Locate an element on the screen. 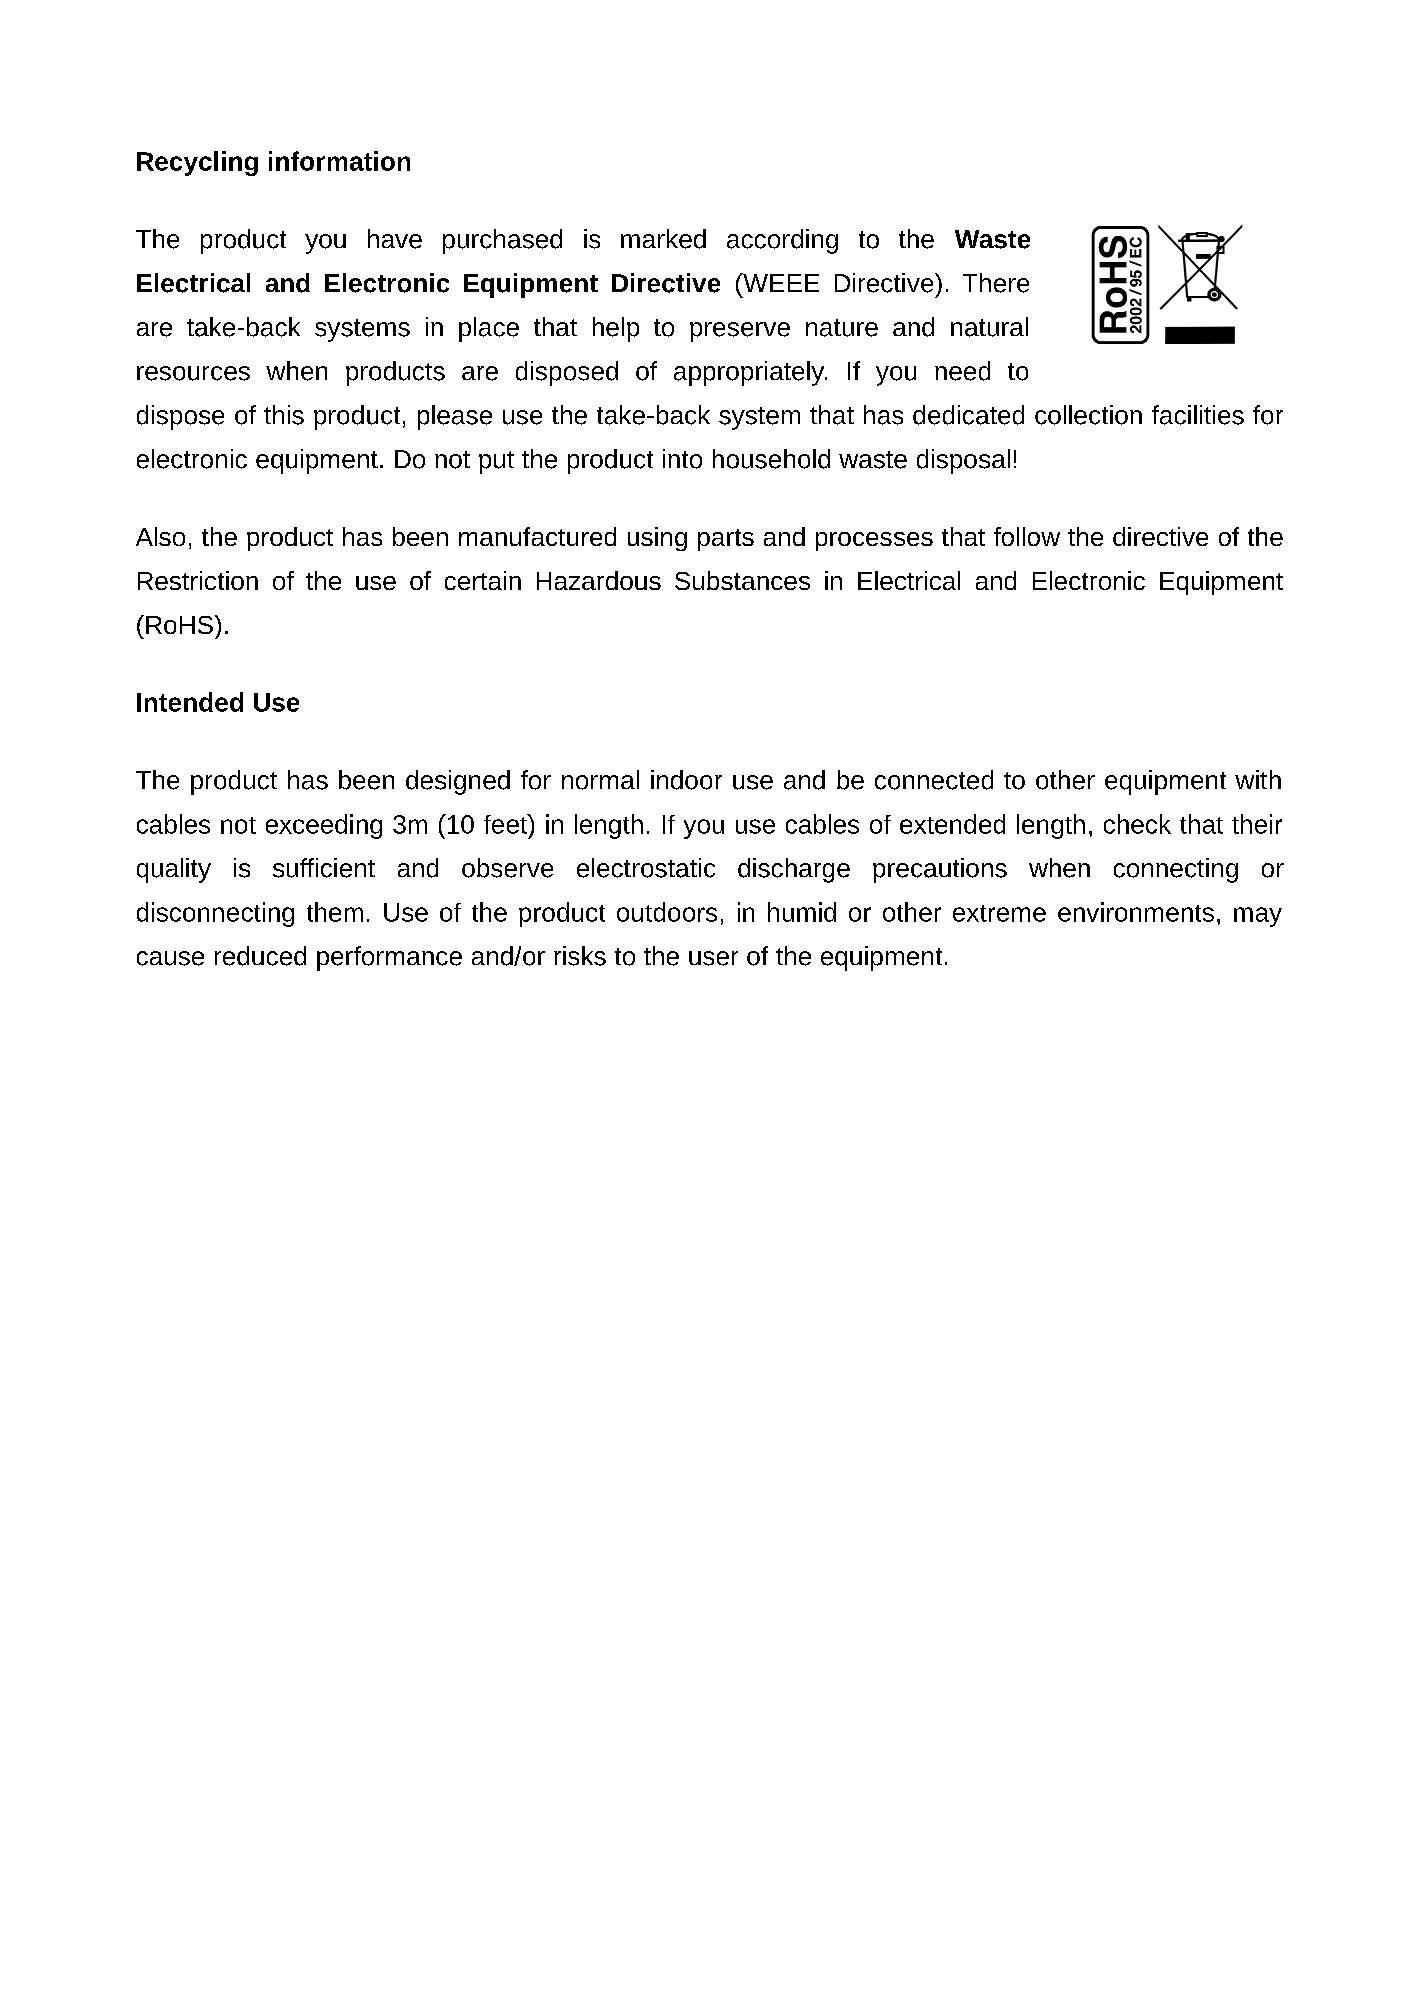  with is located at coordinates (1258, 779).
